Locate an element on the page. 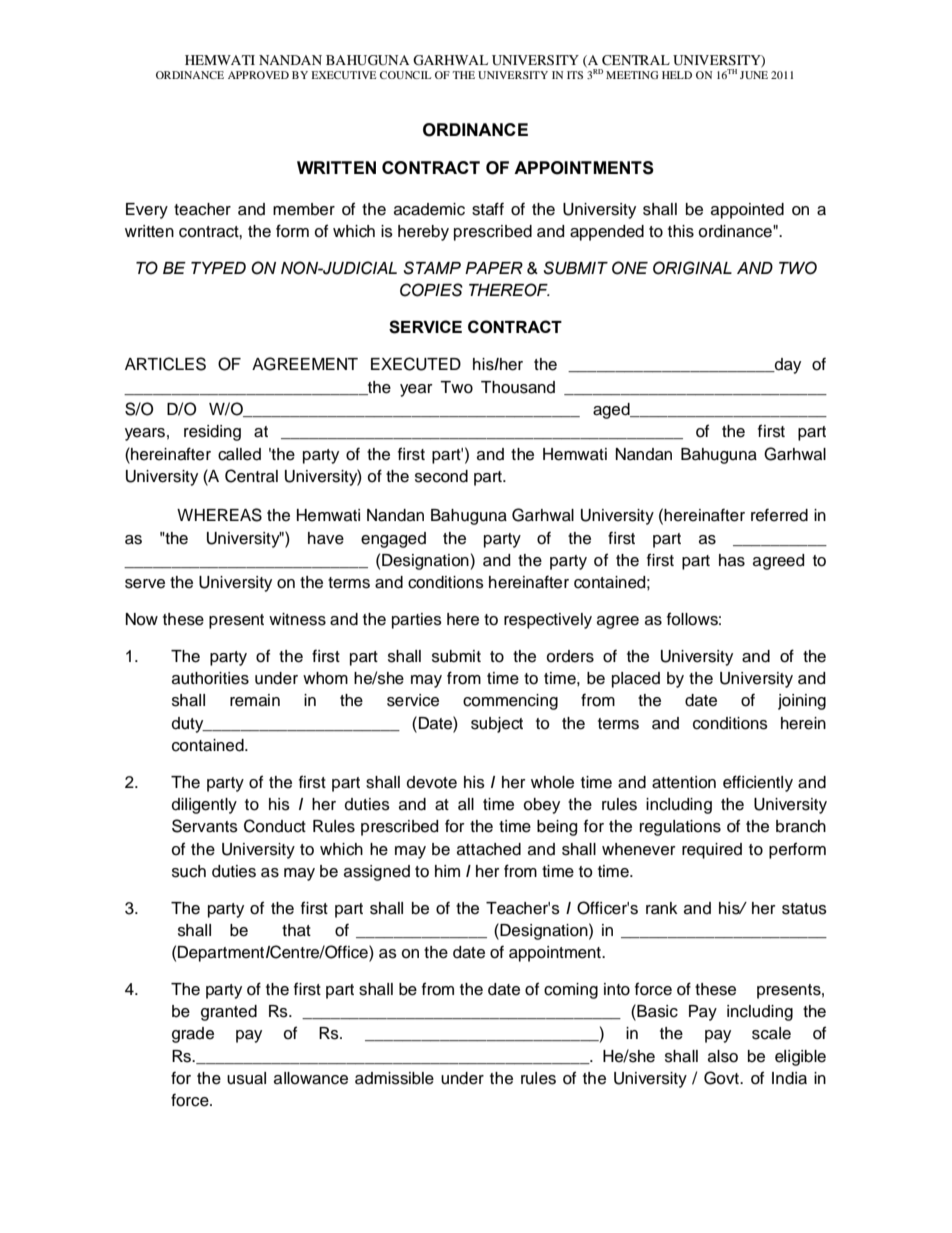  diligently is located at coordinates (204, 806).
